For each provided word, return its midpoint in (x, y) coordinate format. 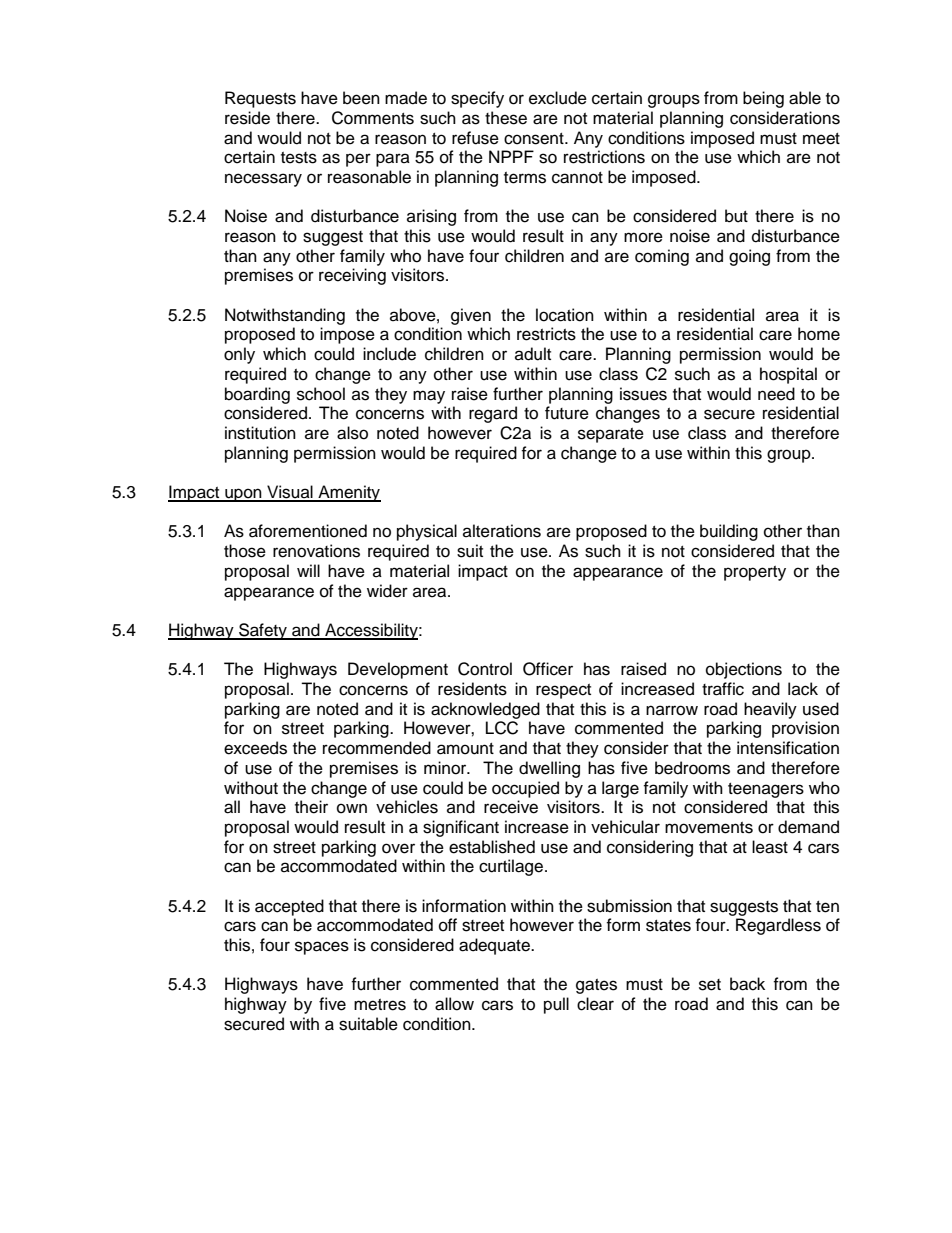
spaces (322, 948)
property (755, 573)
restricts (546, 334)
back (747, 984)
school (321, 394)
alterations (502, 531)
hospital (788, 375)
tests (299, 158)
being (763, 99)
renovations (316, 551)
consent (535, 139)
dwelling (549, 769)
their (311, 807)
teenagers (766, 790)
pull (556, 1005)
